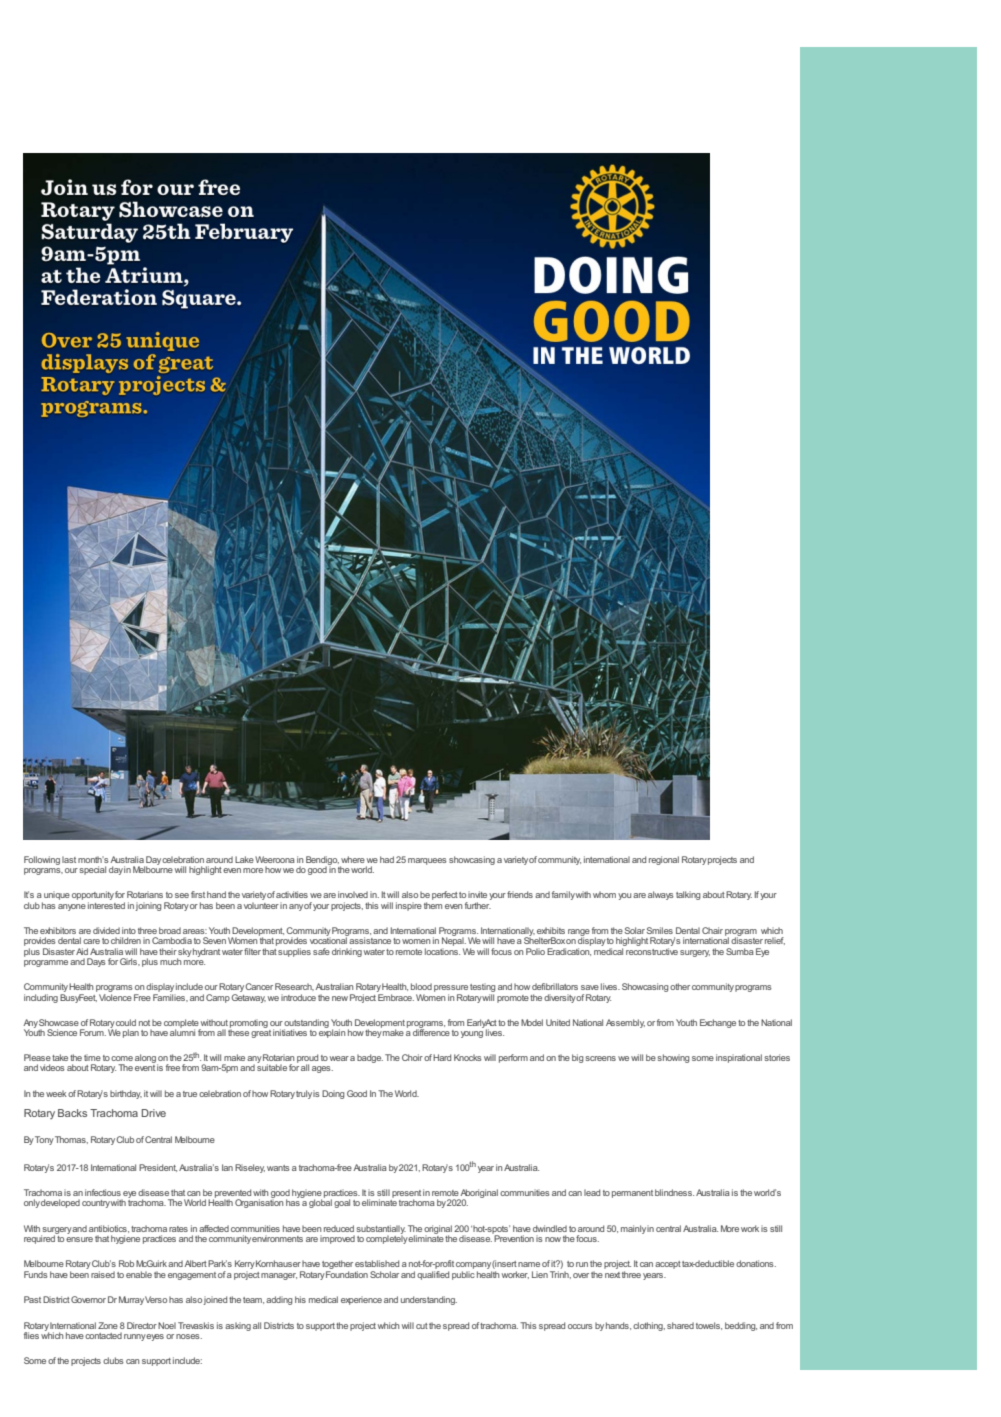 This page has height=1417, width=1001. Describe the element at coordinates (322, 1069) in the page. I see `ages` at that location.
